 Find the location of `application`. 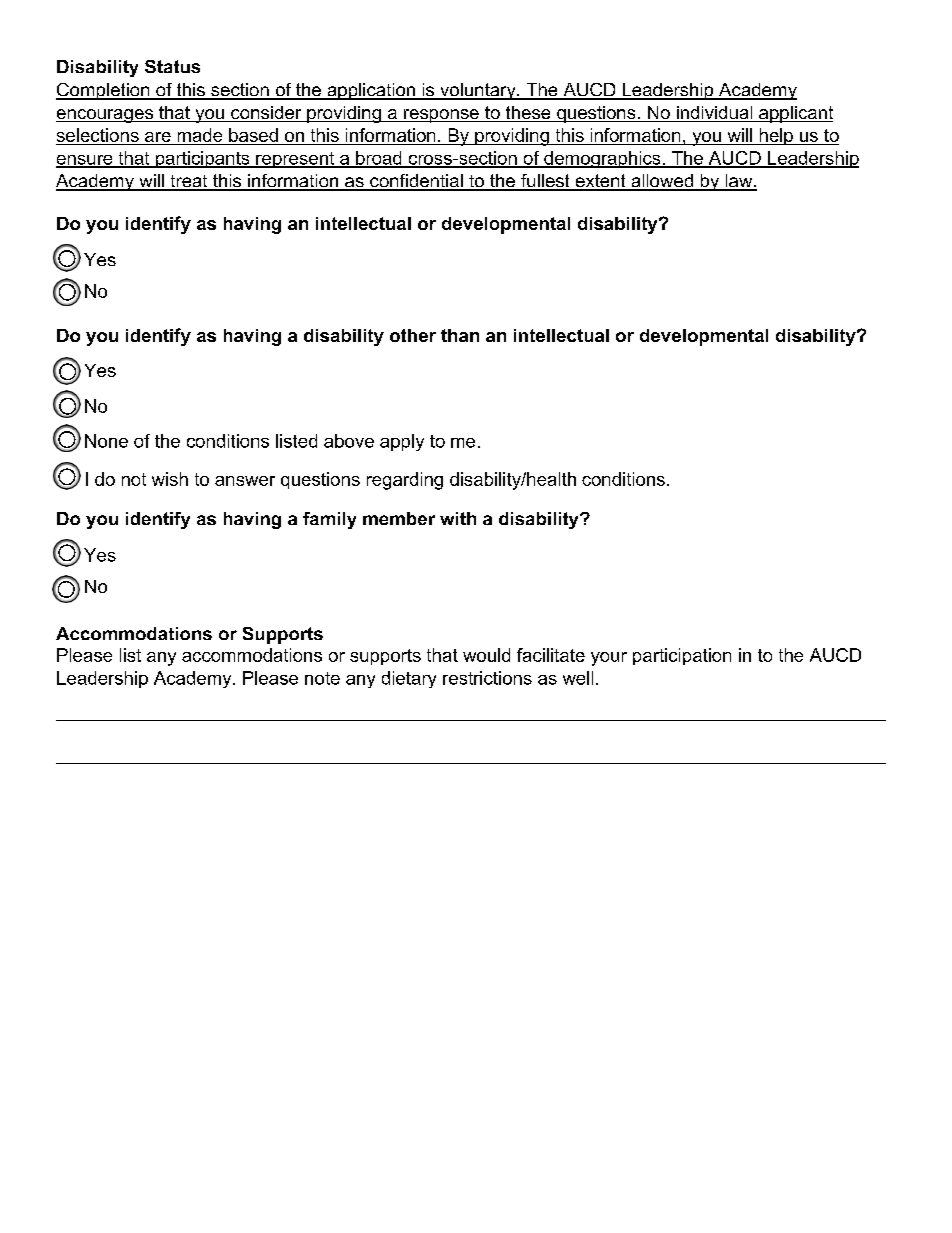

application is located at coordinates (371, 91).
